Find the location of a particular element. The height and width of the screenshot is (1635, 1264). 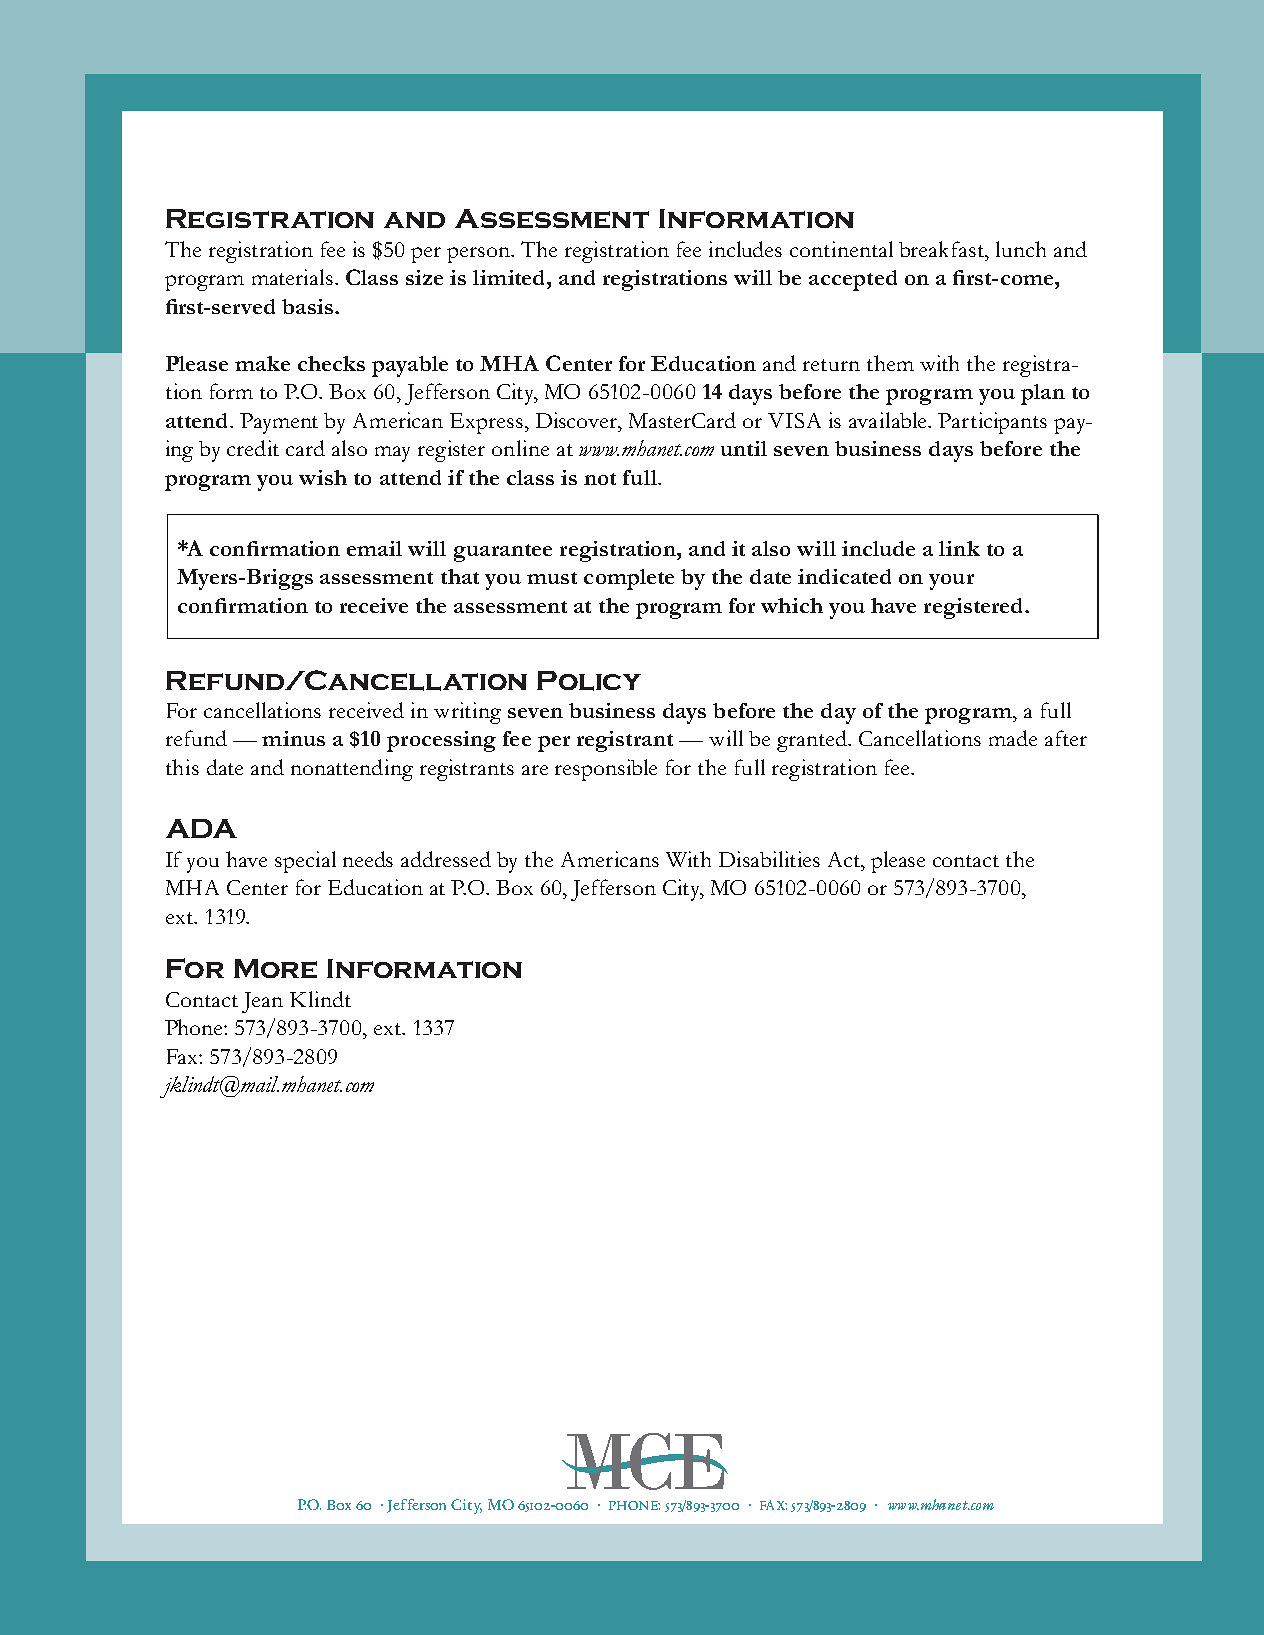

made is located at coordinates (1013, 738).
